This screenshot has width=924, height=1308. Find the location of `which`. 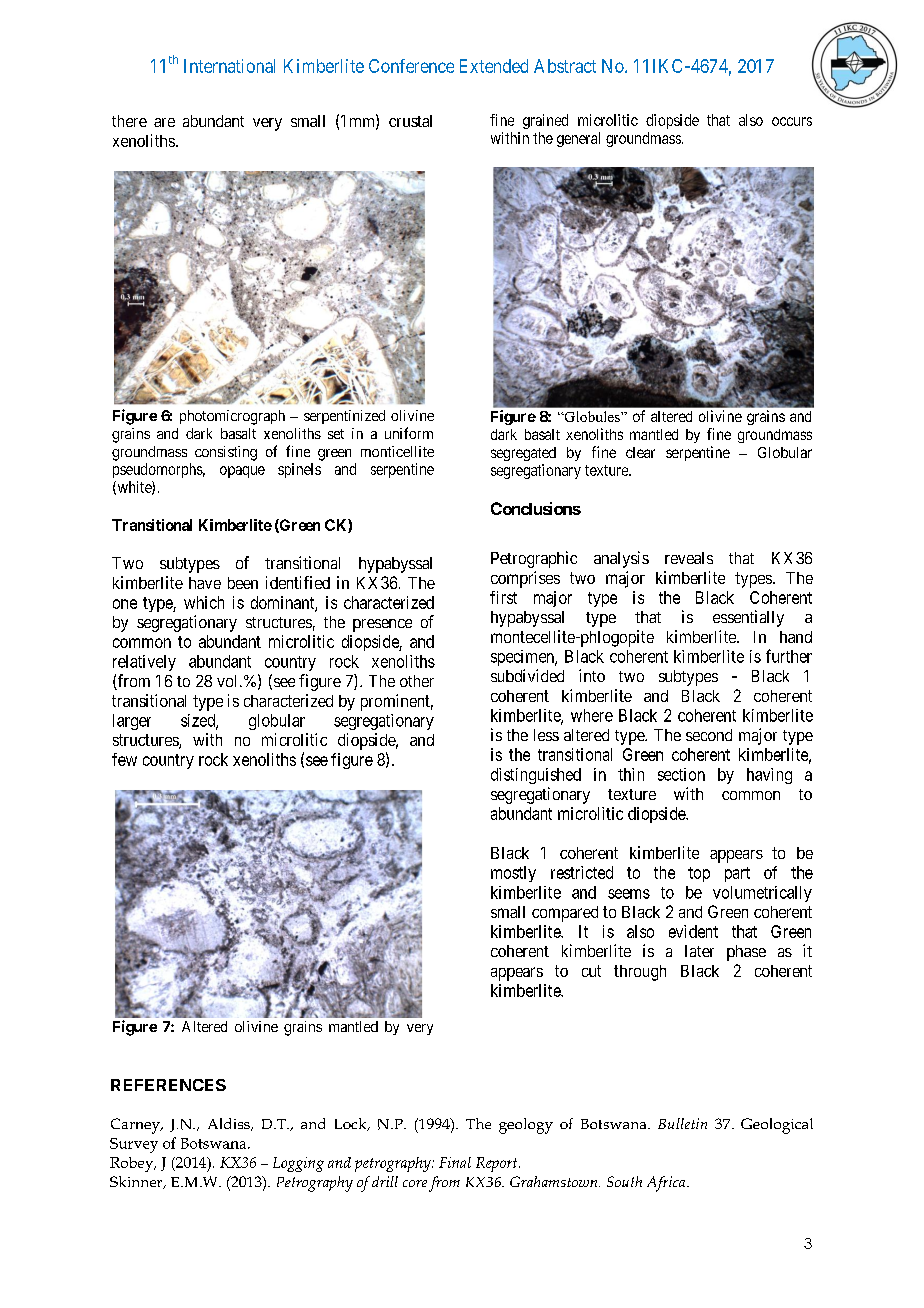

which is located at coordinates (204, 602).
